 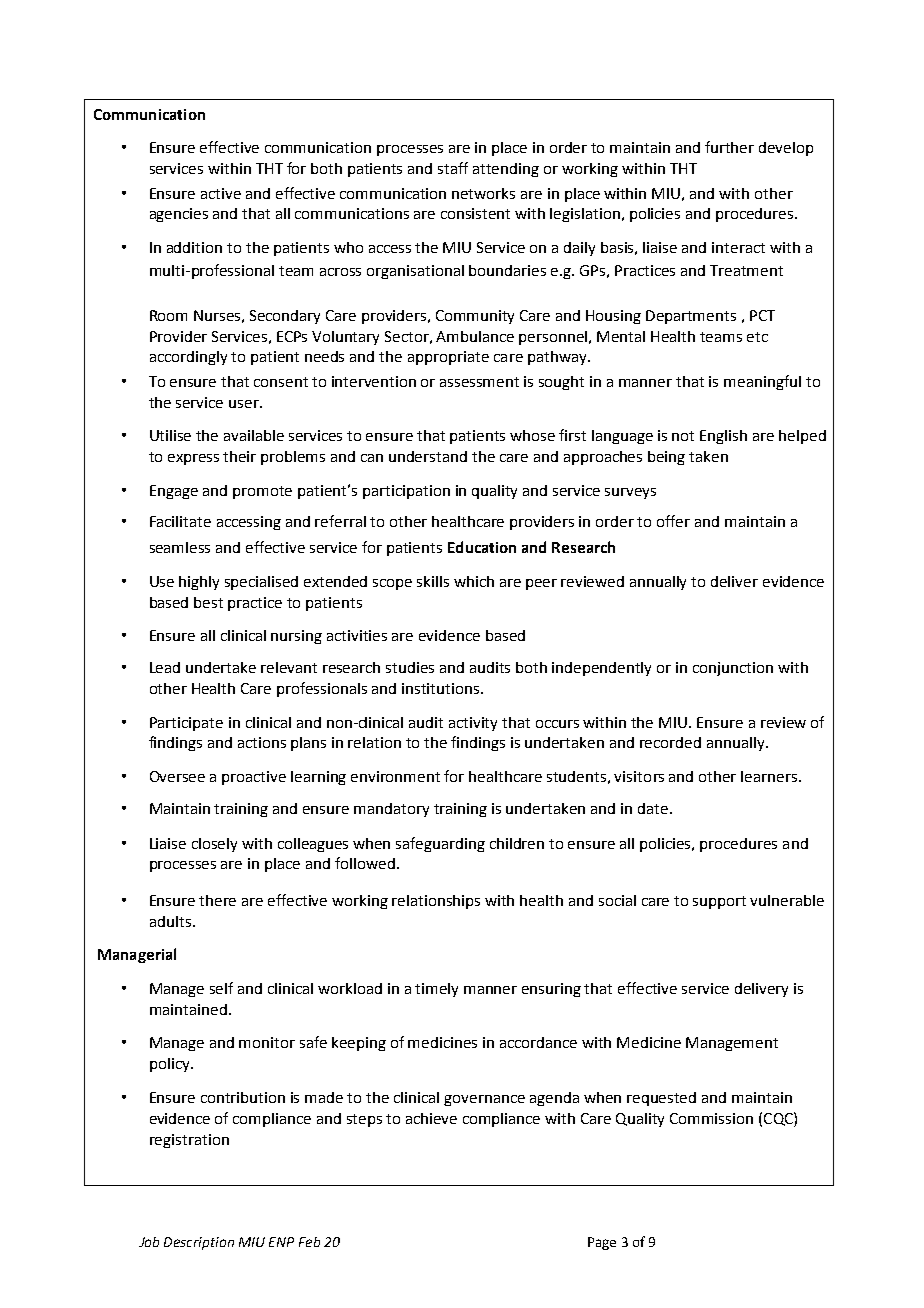 What do you see at coordinates (428, 456) in the image?
I see `understand` at bounding box center [428, 456].
